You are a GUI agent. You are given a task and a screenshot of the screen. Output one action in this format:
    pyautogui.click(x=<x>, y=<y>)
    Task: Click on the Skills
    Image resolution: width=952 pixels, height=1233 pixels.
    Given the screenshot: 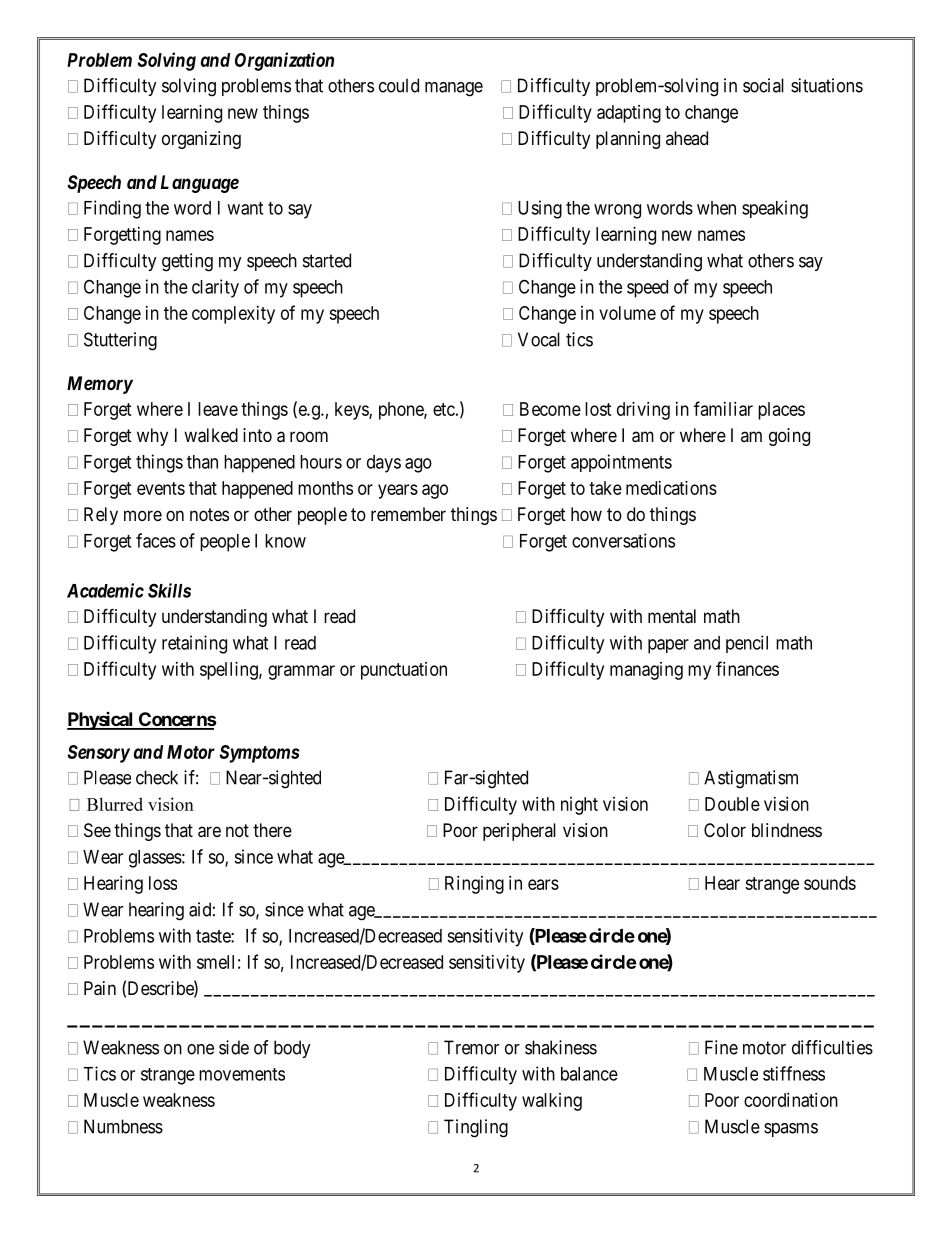 What is the action you would take?
    pyautogui.click(x=169, y=590)
